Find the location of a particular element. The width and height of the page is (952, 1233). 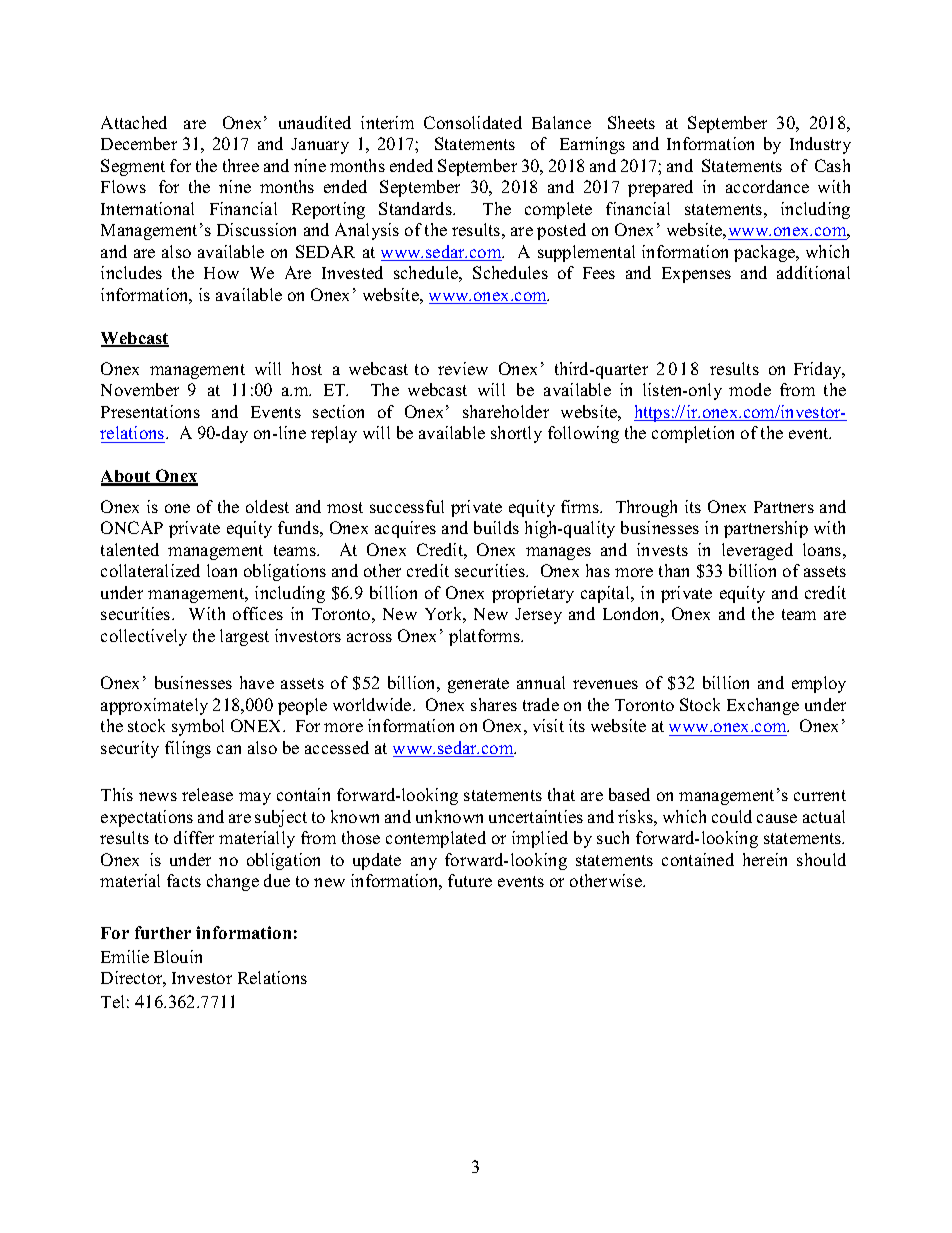

review is located at coordinates (463, 368).
